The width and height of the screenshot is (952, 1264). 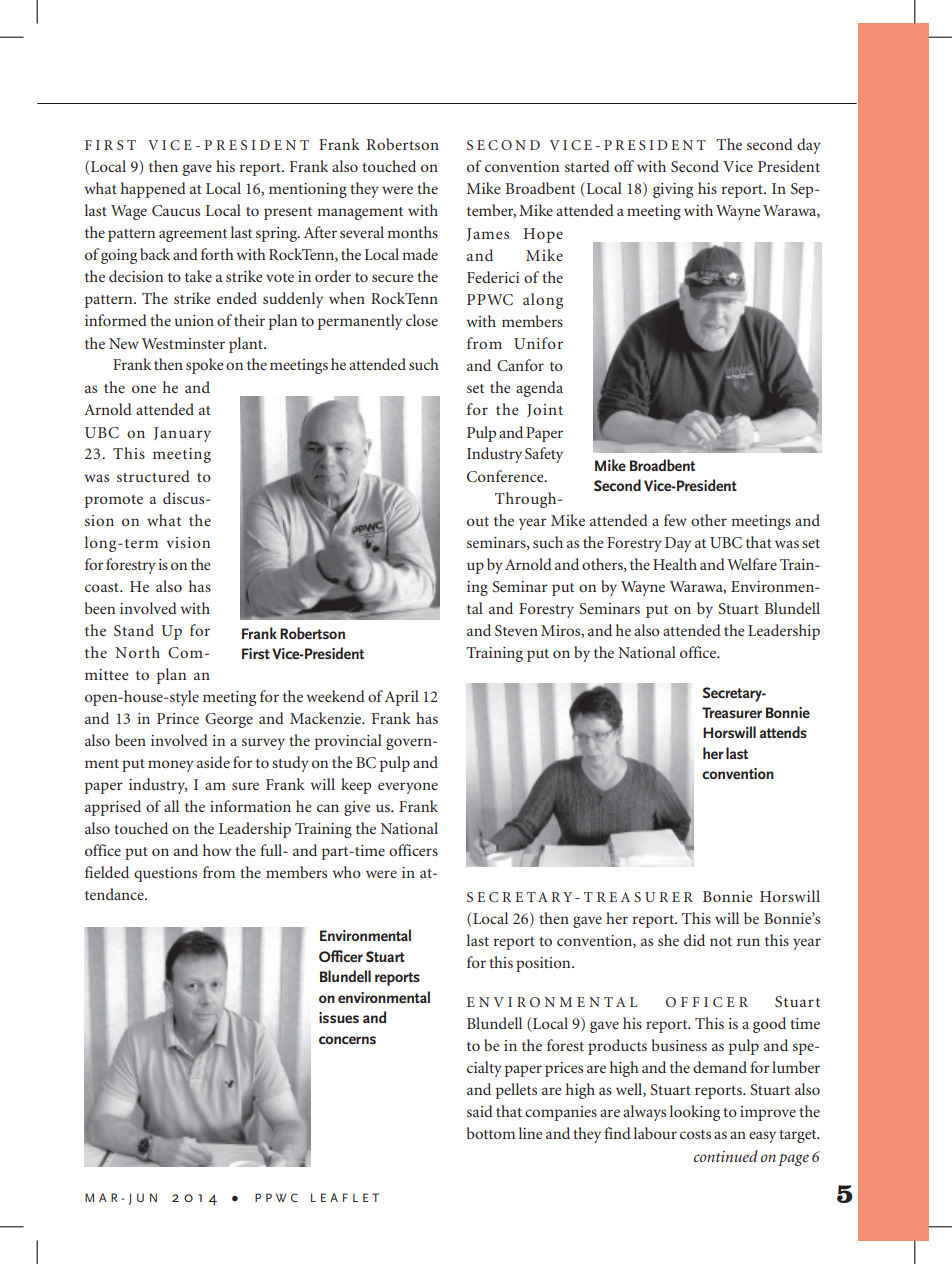 What do you see at coordinates (347, 1040) in the screenshot?
I see `concerns` at bounding box center [347, 1040].
